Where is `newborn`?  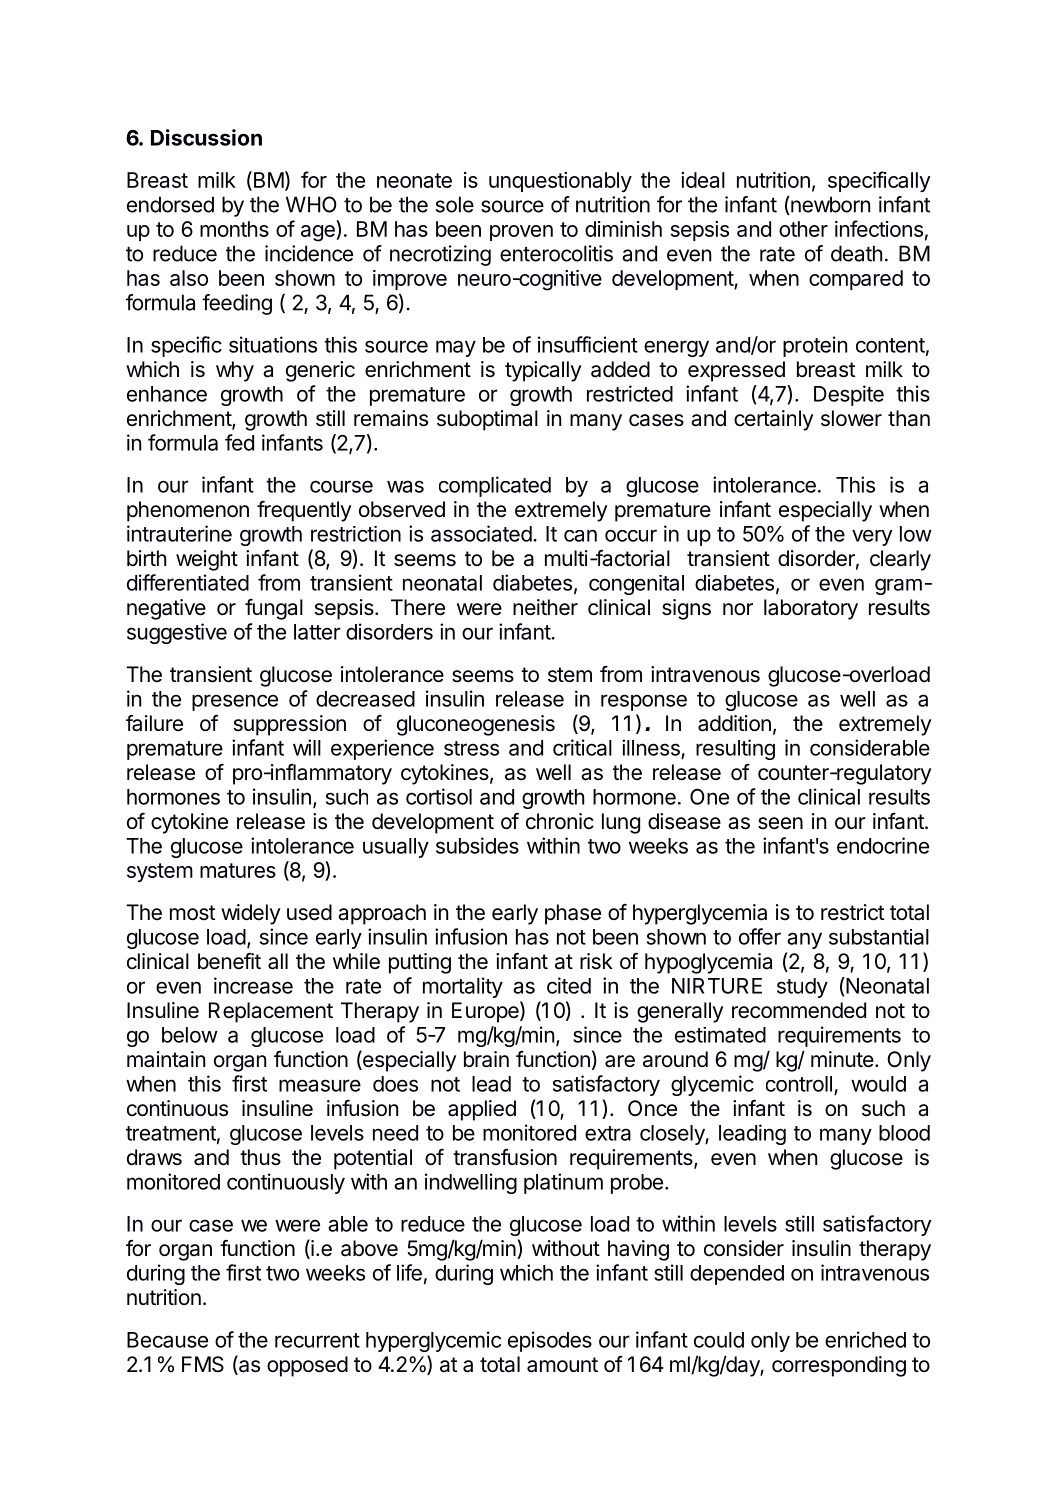 newborn is located at coordinates (829, 205).
